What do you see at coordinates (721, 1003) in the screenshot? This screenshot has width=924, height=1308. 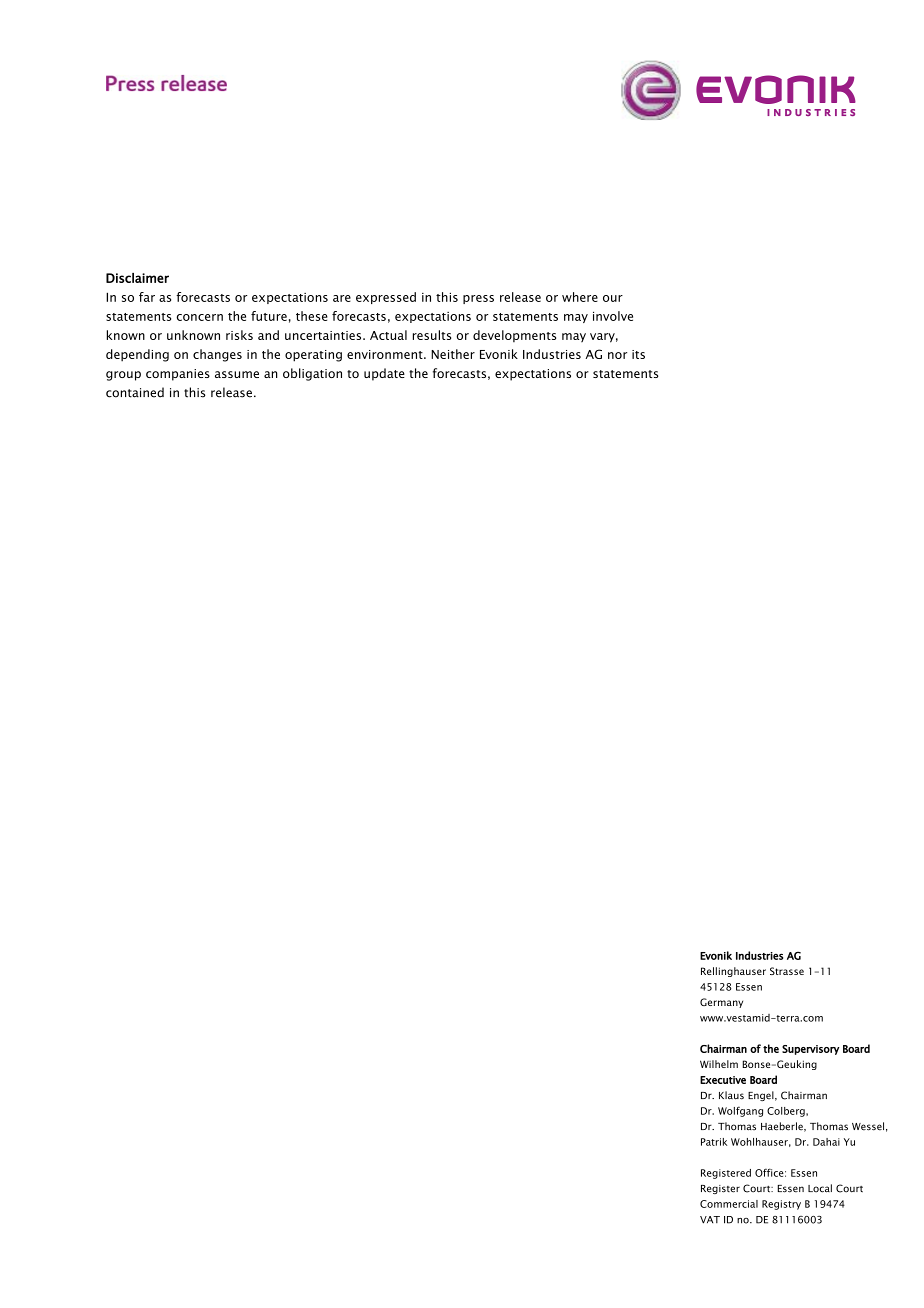 I see `Germany` at bounding box center [721, 1003].
